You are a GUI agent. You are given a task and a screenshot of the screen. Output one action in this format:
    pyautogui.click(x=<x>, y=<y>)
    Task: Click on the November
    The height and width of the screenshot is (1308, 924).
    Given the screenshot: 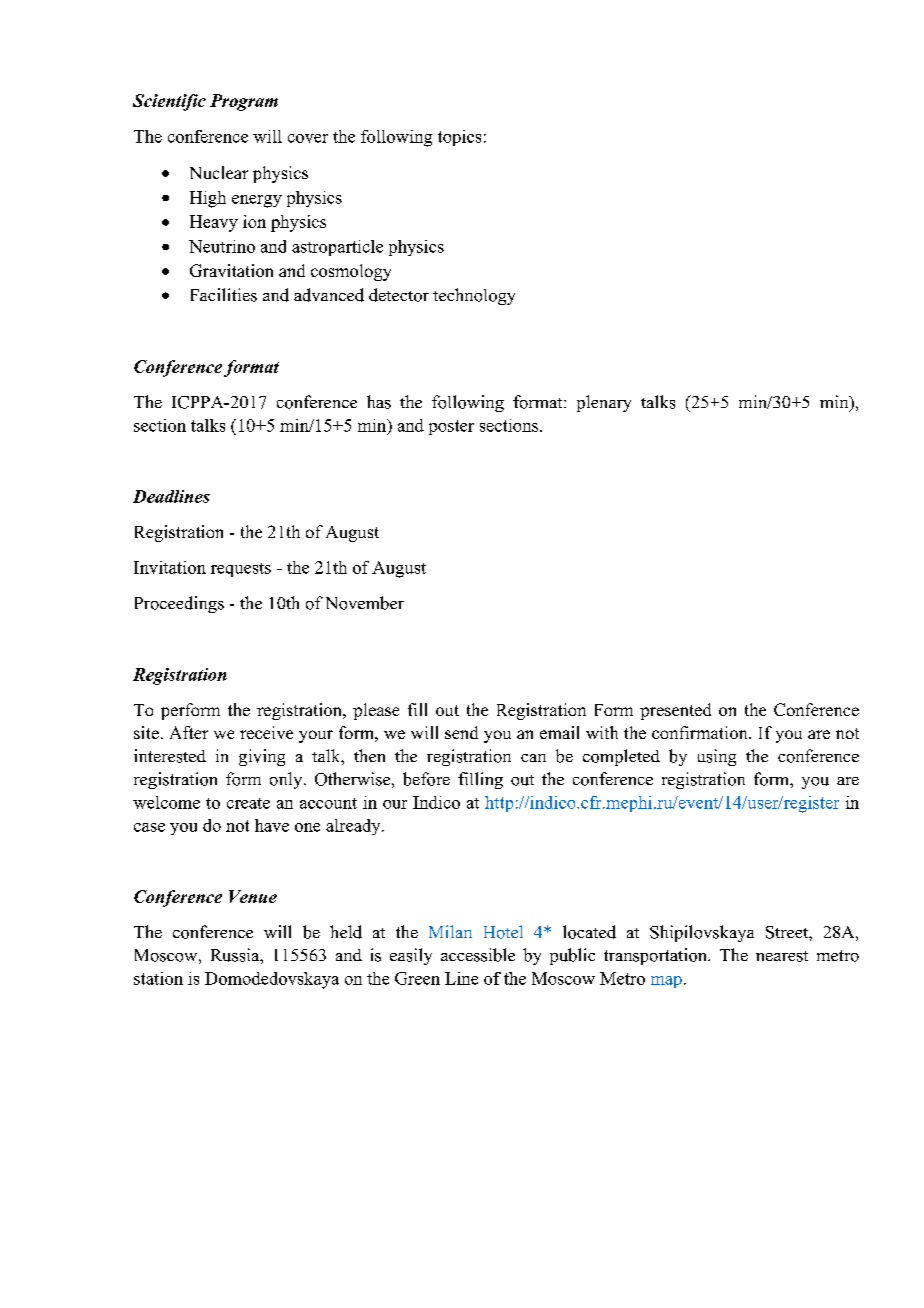 What is the action you would take?
    pyautogui.click(x=365, y=603)
